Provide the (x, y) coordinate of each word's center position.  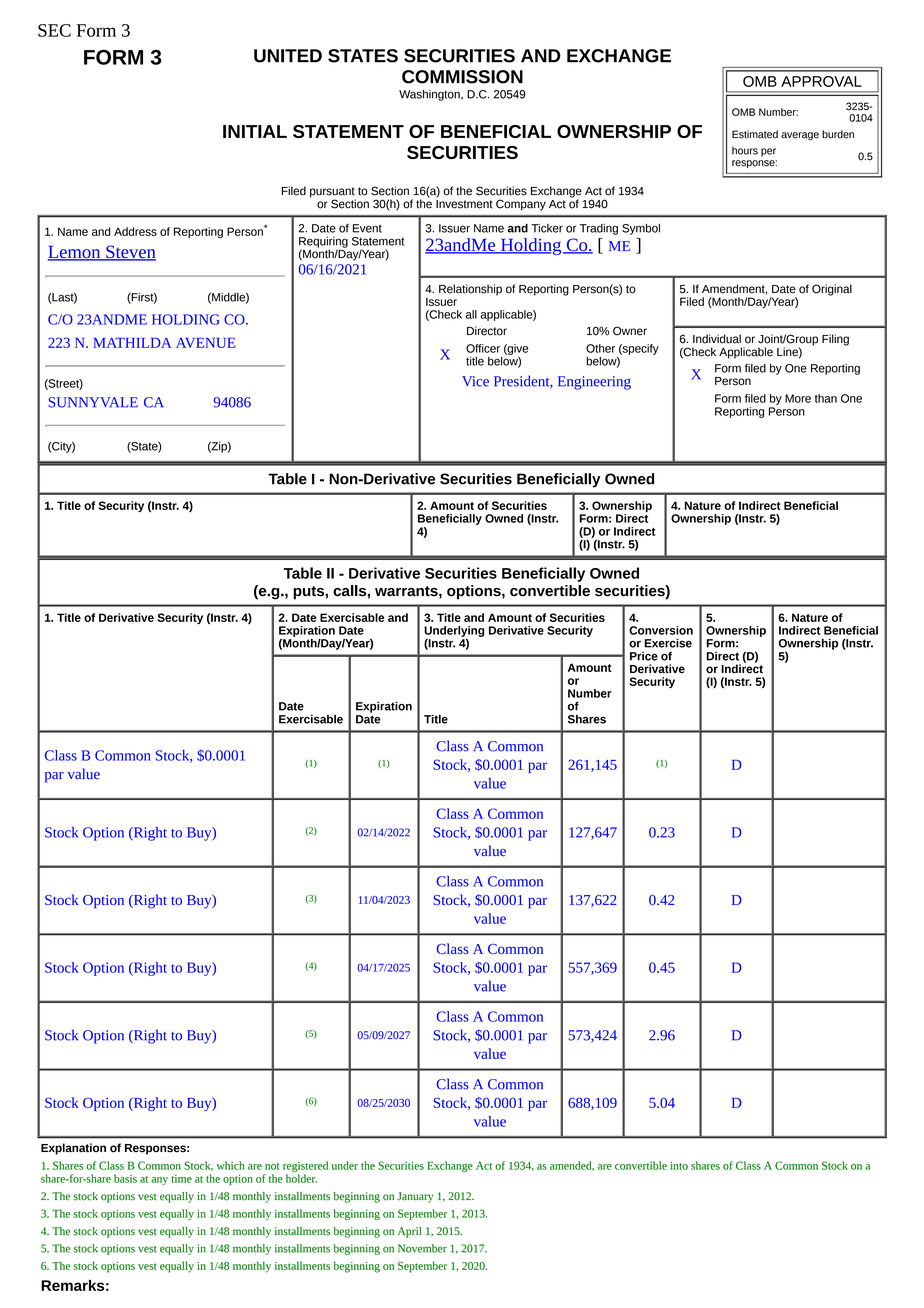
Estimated (755, 134)
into (679, 1165)
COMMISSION (462, 77)
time (181, 1178)
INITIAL (255, 131)
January (415, 1197)
